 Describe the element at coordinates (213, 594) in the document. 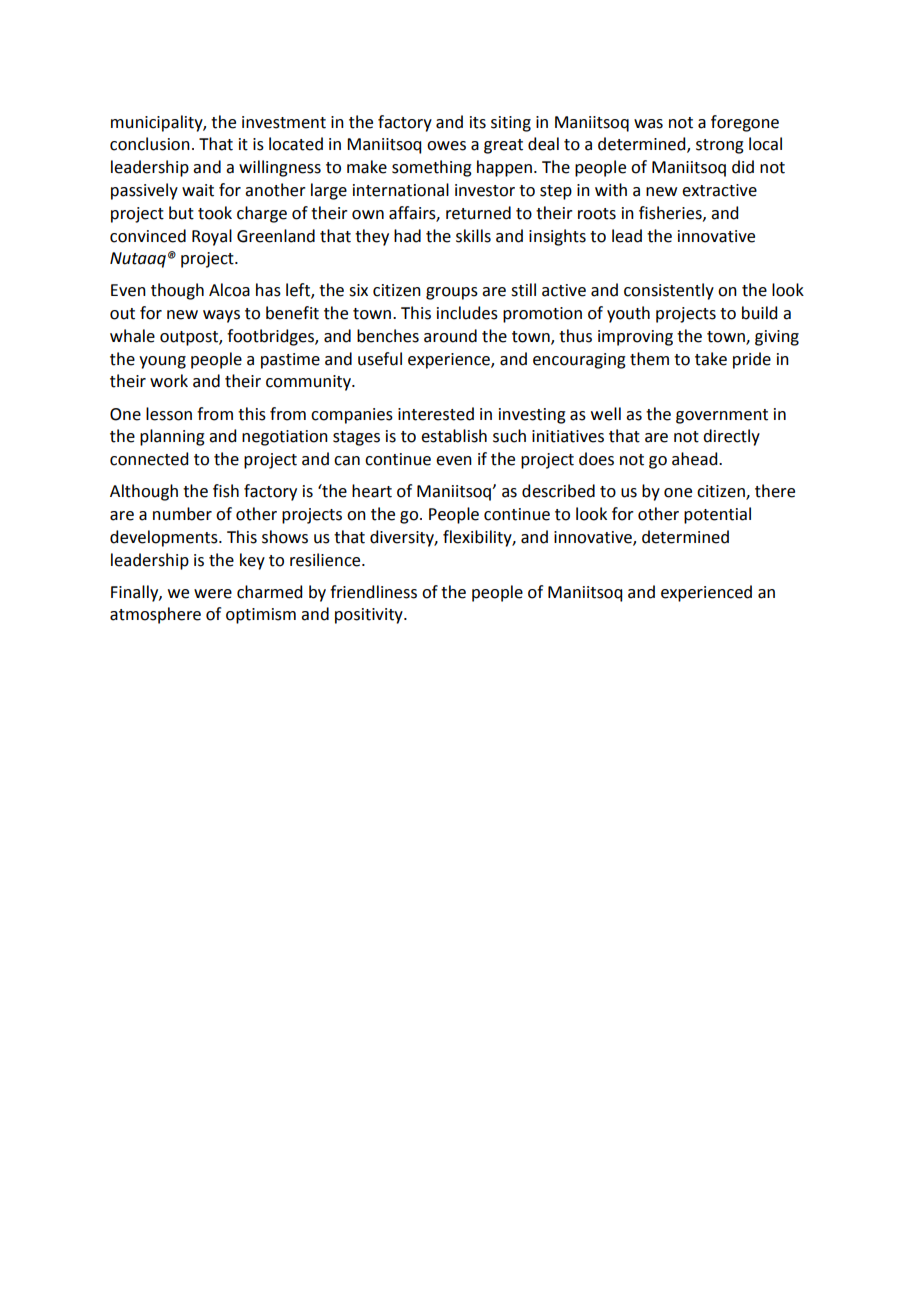

I see `were` at that location.
